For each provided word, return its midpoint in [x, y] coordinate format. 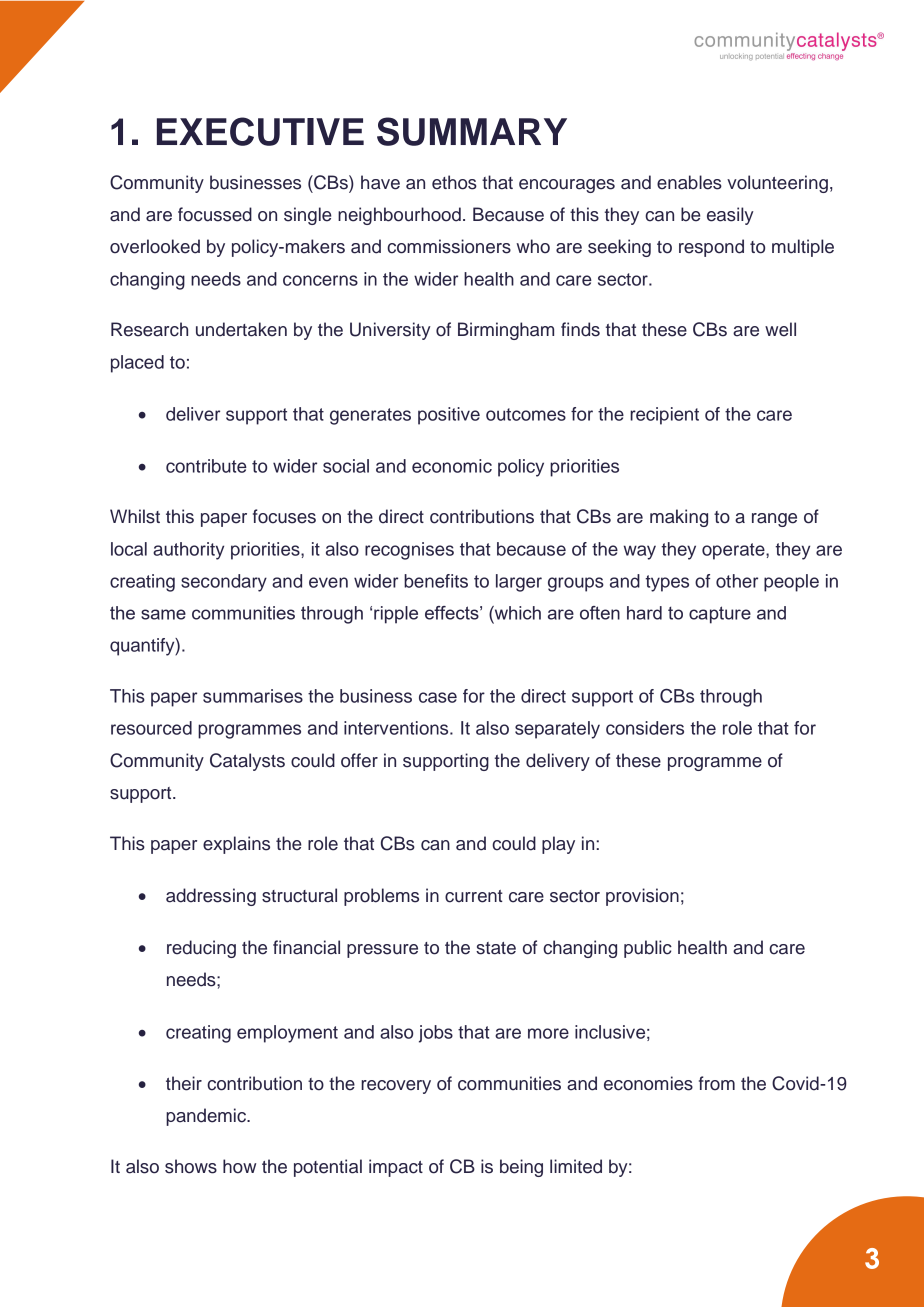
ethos [454, 182]
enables [689, 182]
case [438, 697]
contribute [206, 466]
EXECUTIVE [260, 131]
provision [642, 897]
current [474, 896]
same [163, 614]
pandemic [207, 1117]
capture [720, 615]
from [717, 1083]
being [521, 1168]
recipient [664, 416]
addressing [211, 897]
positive [449, 416]
